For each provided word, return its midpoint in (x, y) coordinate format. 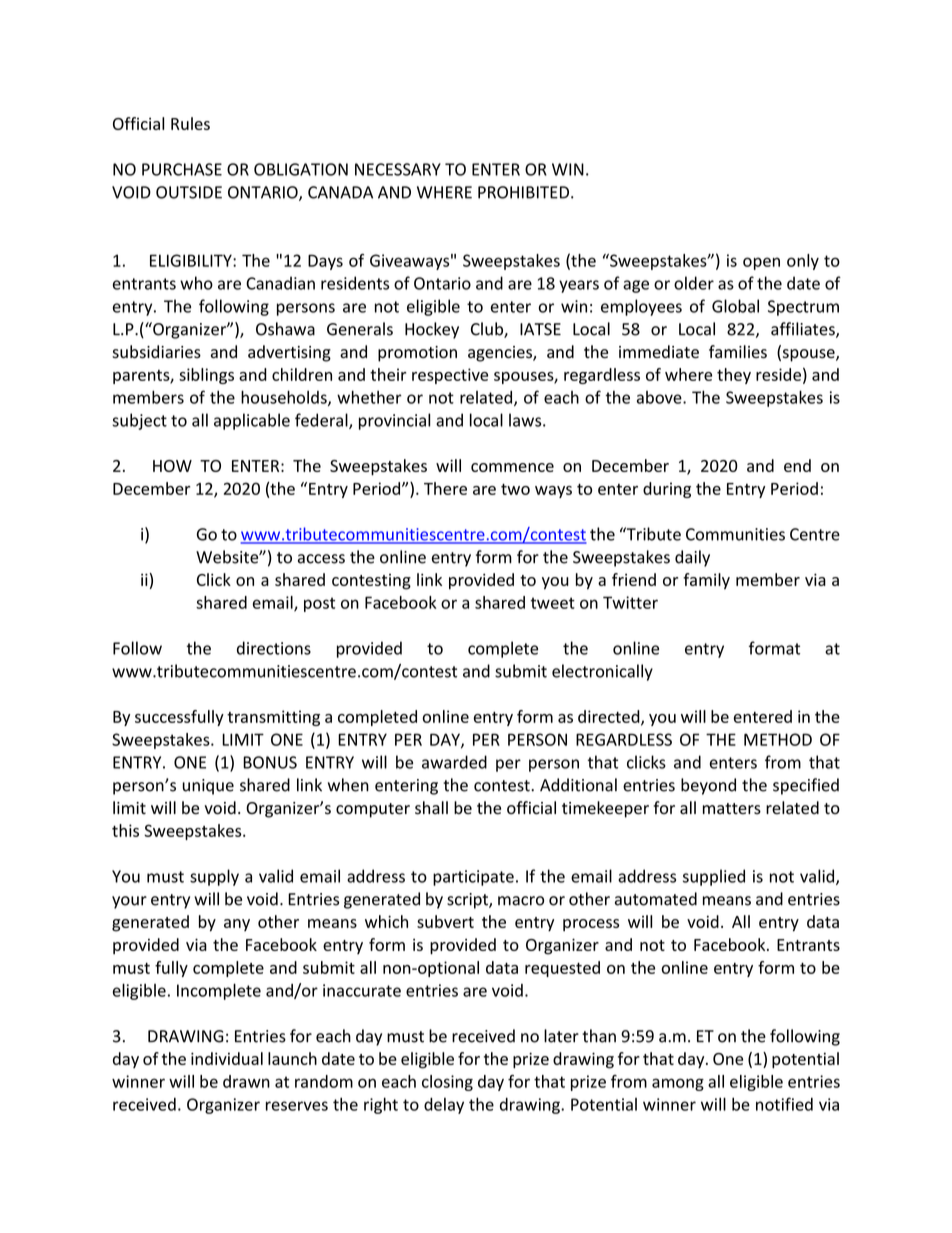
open (761, 263)
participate (473, 878)
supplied (714, 877)
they (734, 376)
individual (227, 1058)
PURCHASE (182, 169)
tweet (553, 603)
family (706, 581)
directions (274, 648)
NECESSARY (398, 169)
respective (450, 376)
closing (447, 1083)
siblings (206, 376)
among (678, 1084)
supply (214, 877)
